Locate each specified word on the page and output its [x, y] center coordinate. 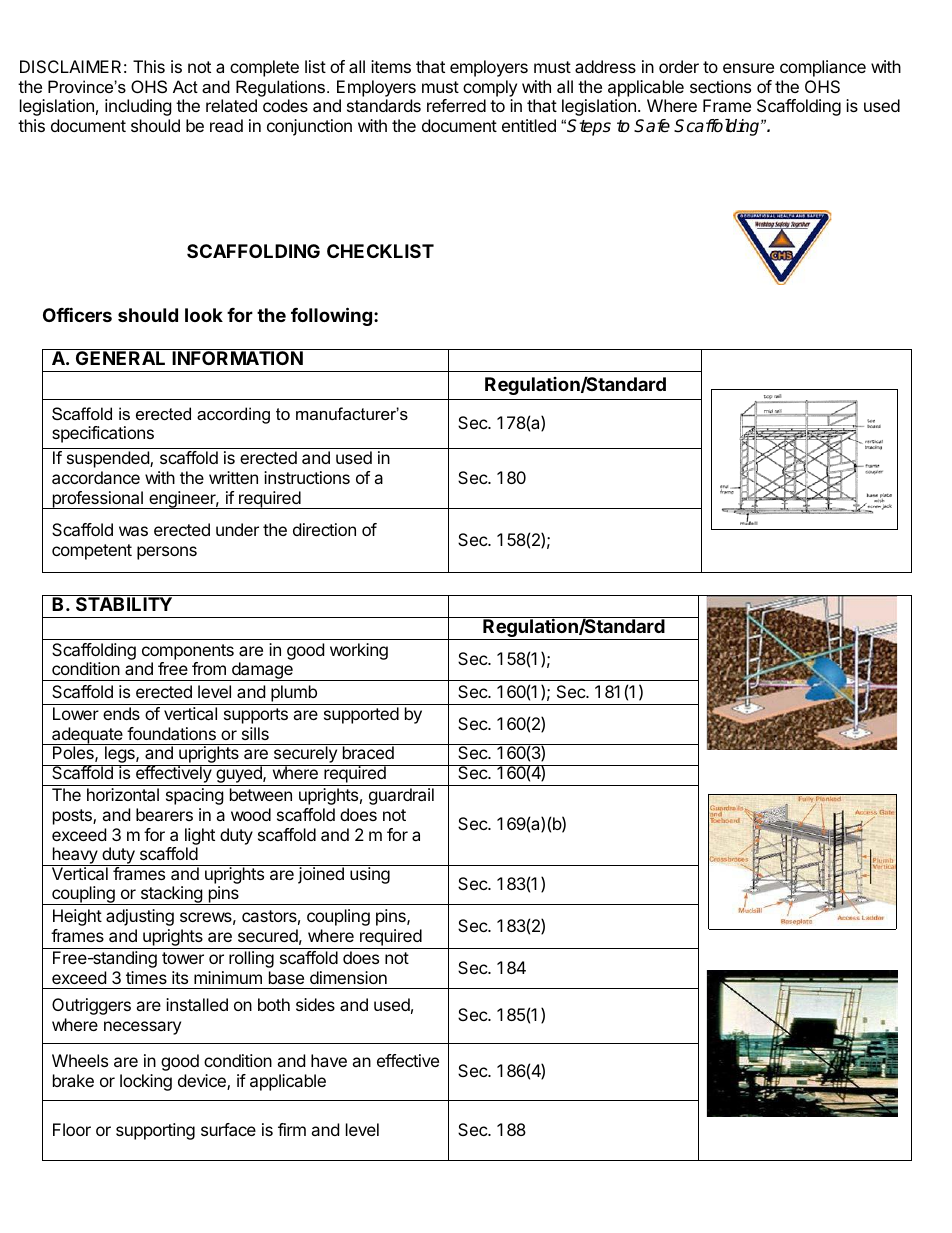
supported [361, 715]
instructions [307, 477]
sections [720, 86]
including [138, 107]
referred [456, 105]
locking [146, 1082]
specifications [103, 434]
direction [324, 529]
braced [368, 752]
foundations [171, 733]
